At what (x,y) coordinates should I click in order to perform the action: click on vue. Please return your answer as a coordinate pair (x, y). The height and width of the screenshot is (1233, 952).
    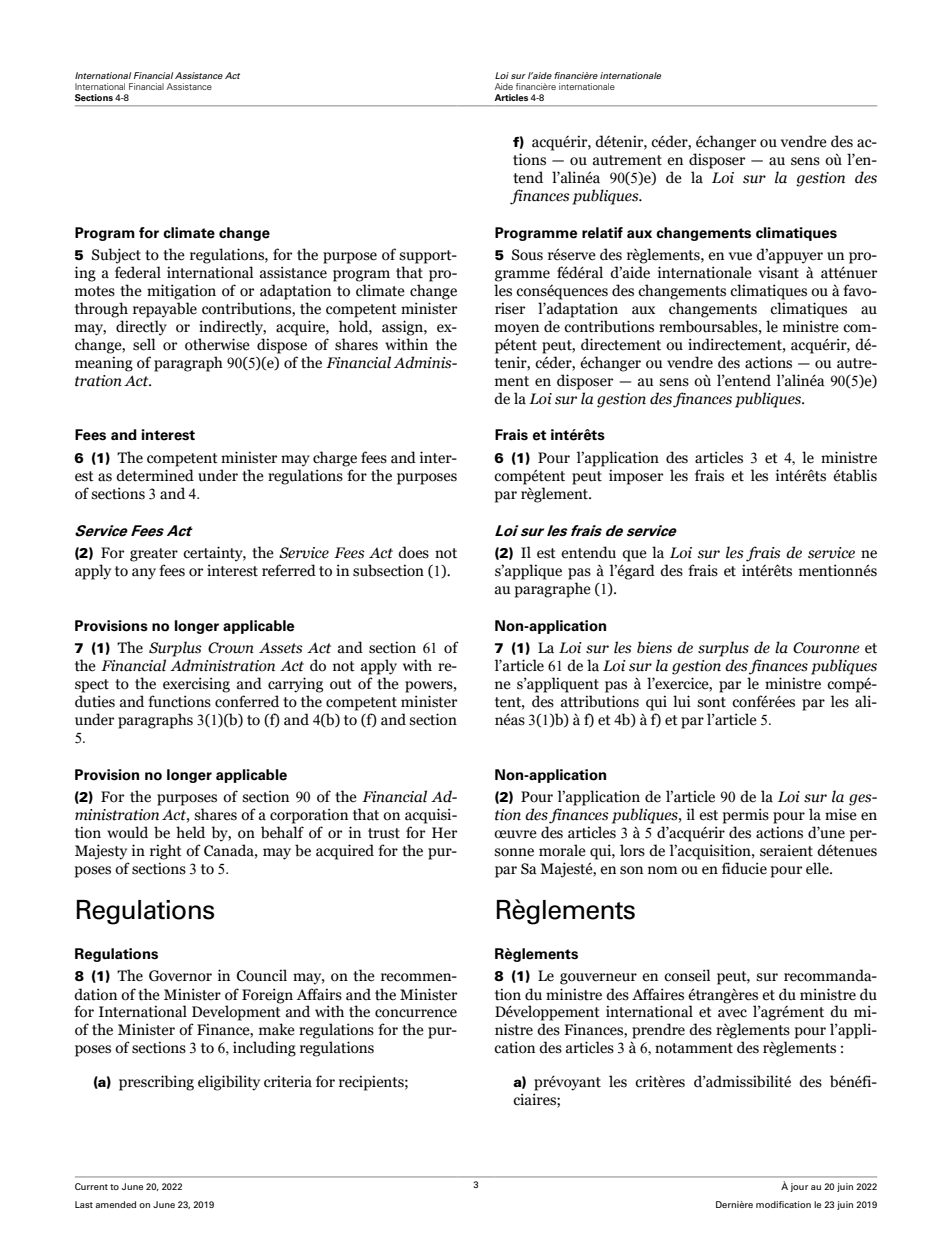
    Looking at the image, I should click on (740, 256).
